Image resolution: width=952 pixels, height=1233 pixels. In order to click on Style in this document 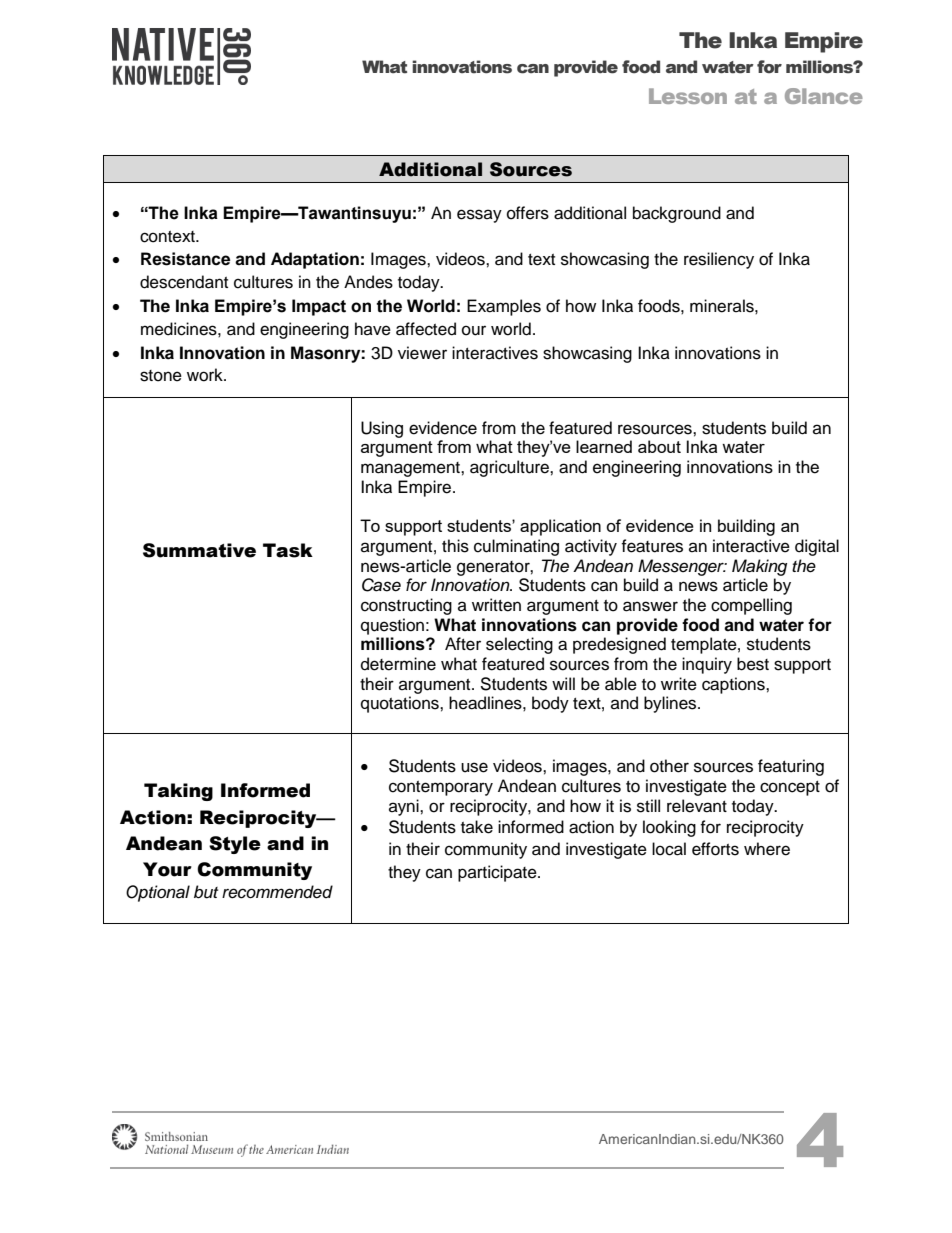, I will do `click(235, 845)`.
